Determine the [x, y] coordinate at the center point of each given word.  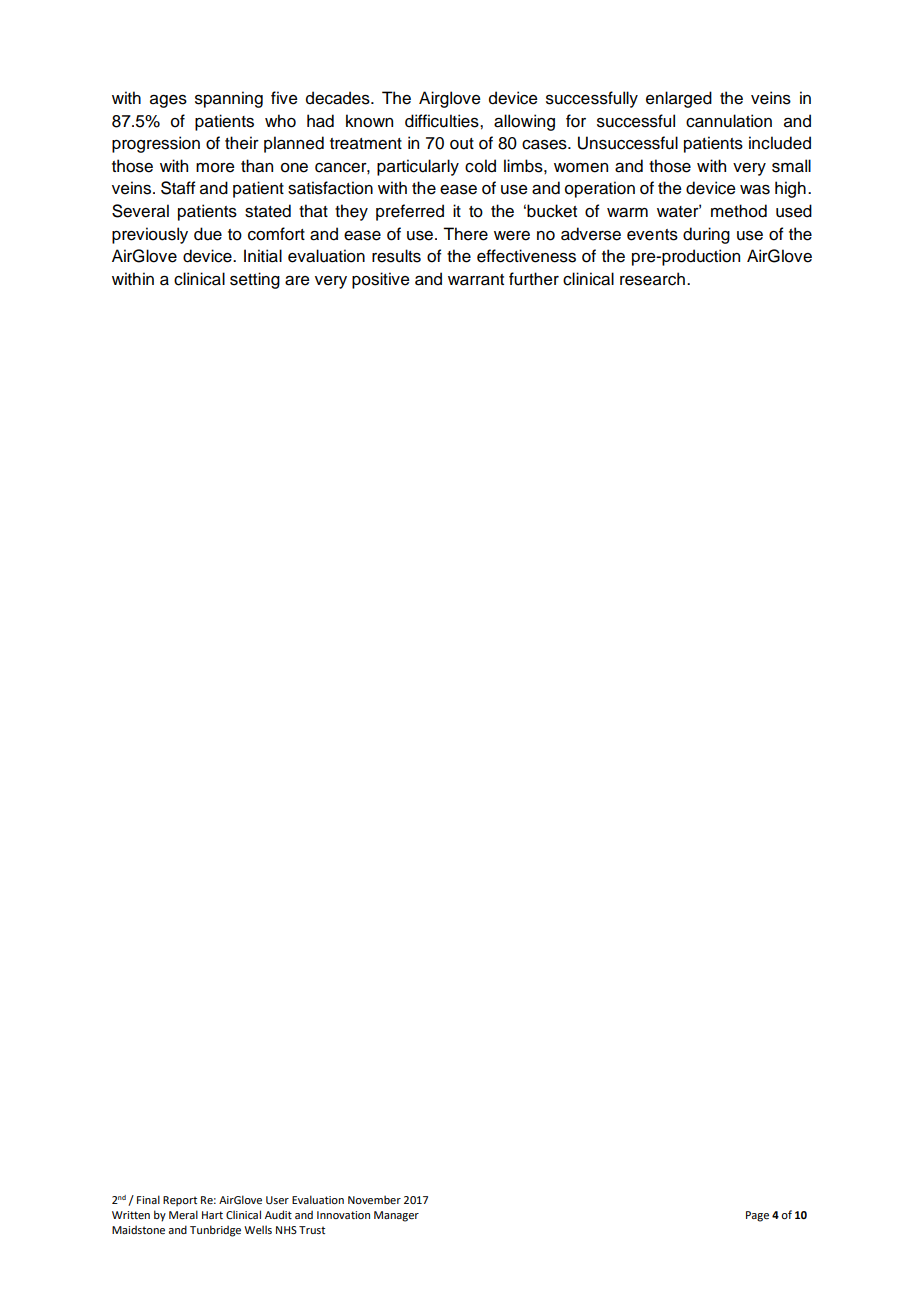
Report [180, 1201]
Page [757, 1216]
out [462, 144]
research [652, 279]
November [374, 1199]
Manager [396, 1216]
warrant [476, 280]
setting [255, 280]
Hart [212, 1215]
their [242, 143]
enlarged [679, 99]
